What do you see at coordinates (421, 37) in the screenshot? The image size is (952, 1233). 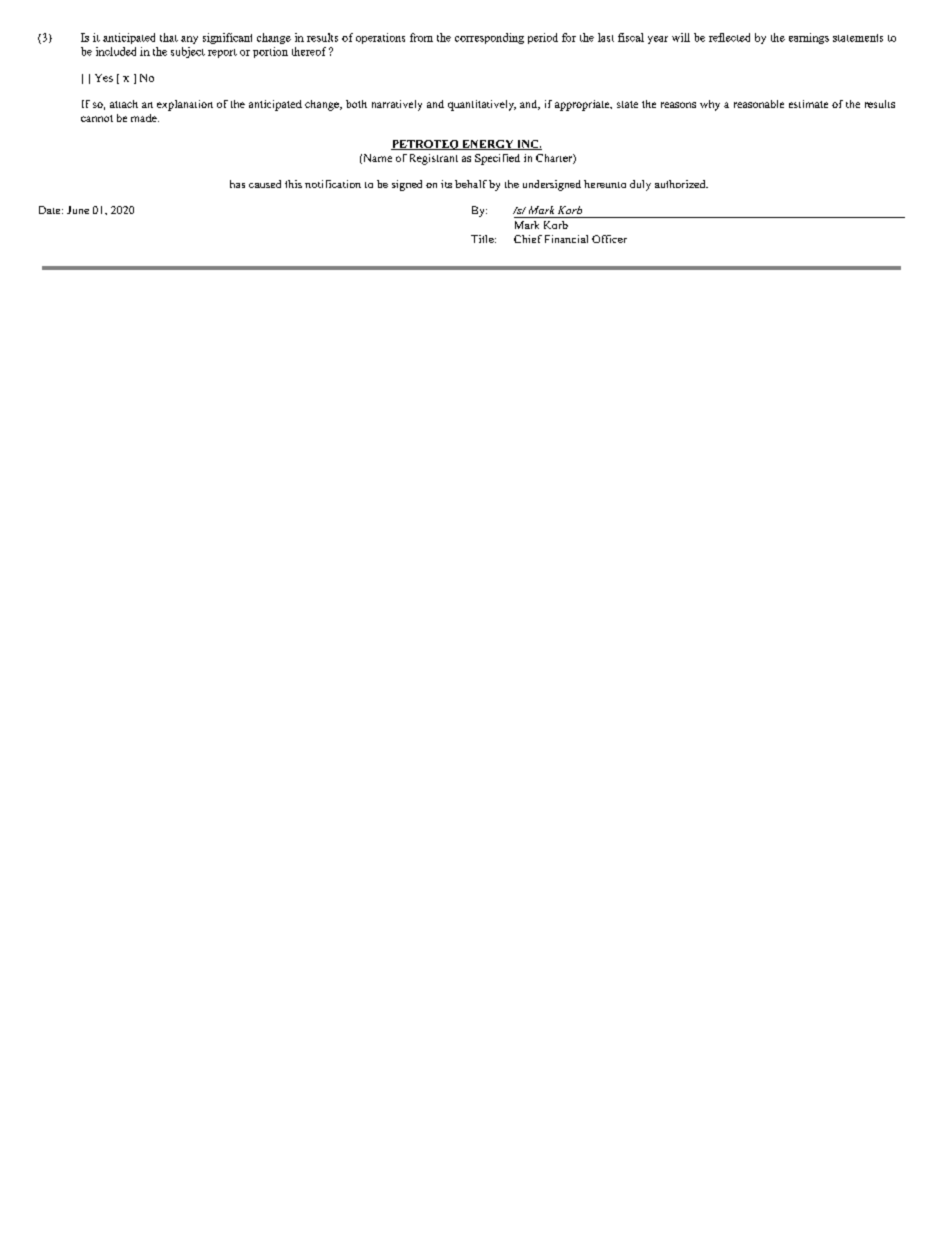 I see `from` at bounding box center [421, 37].
